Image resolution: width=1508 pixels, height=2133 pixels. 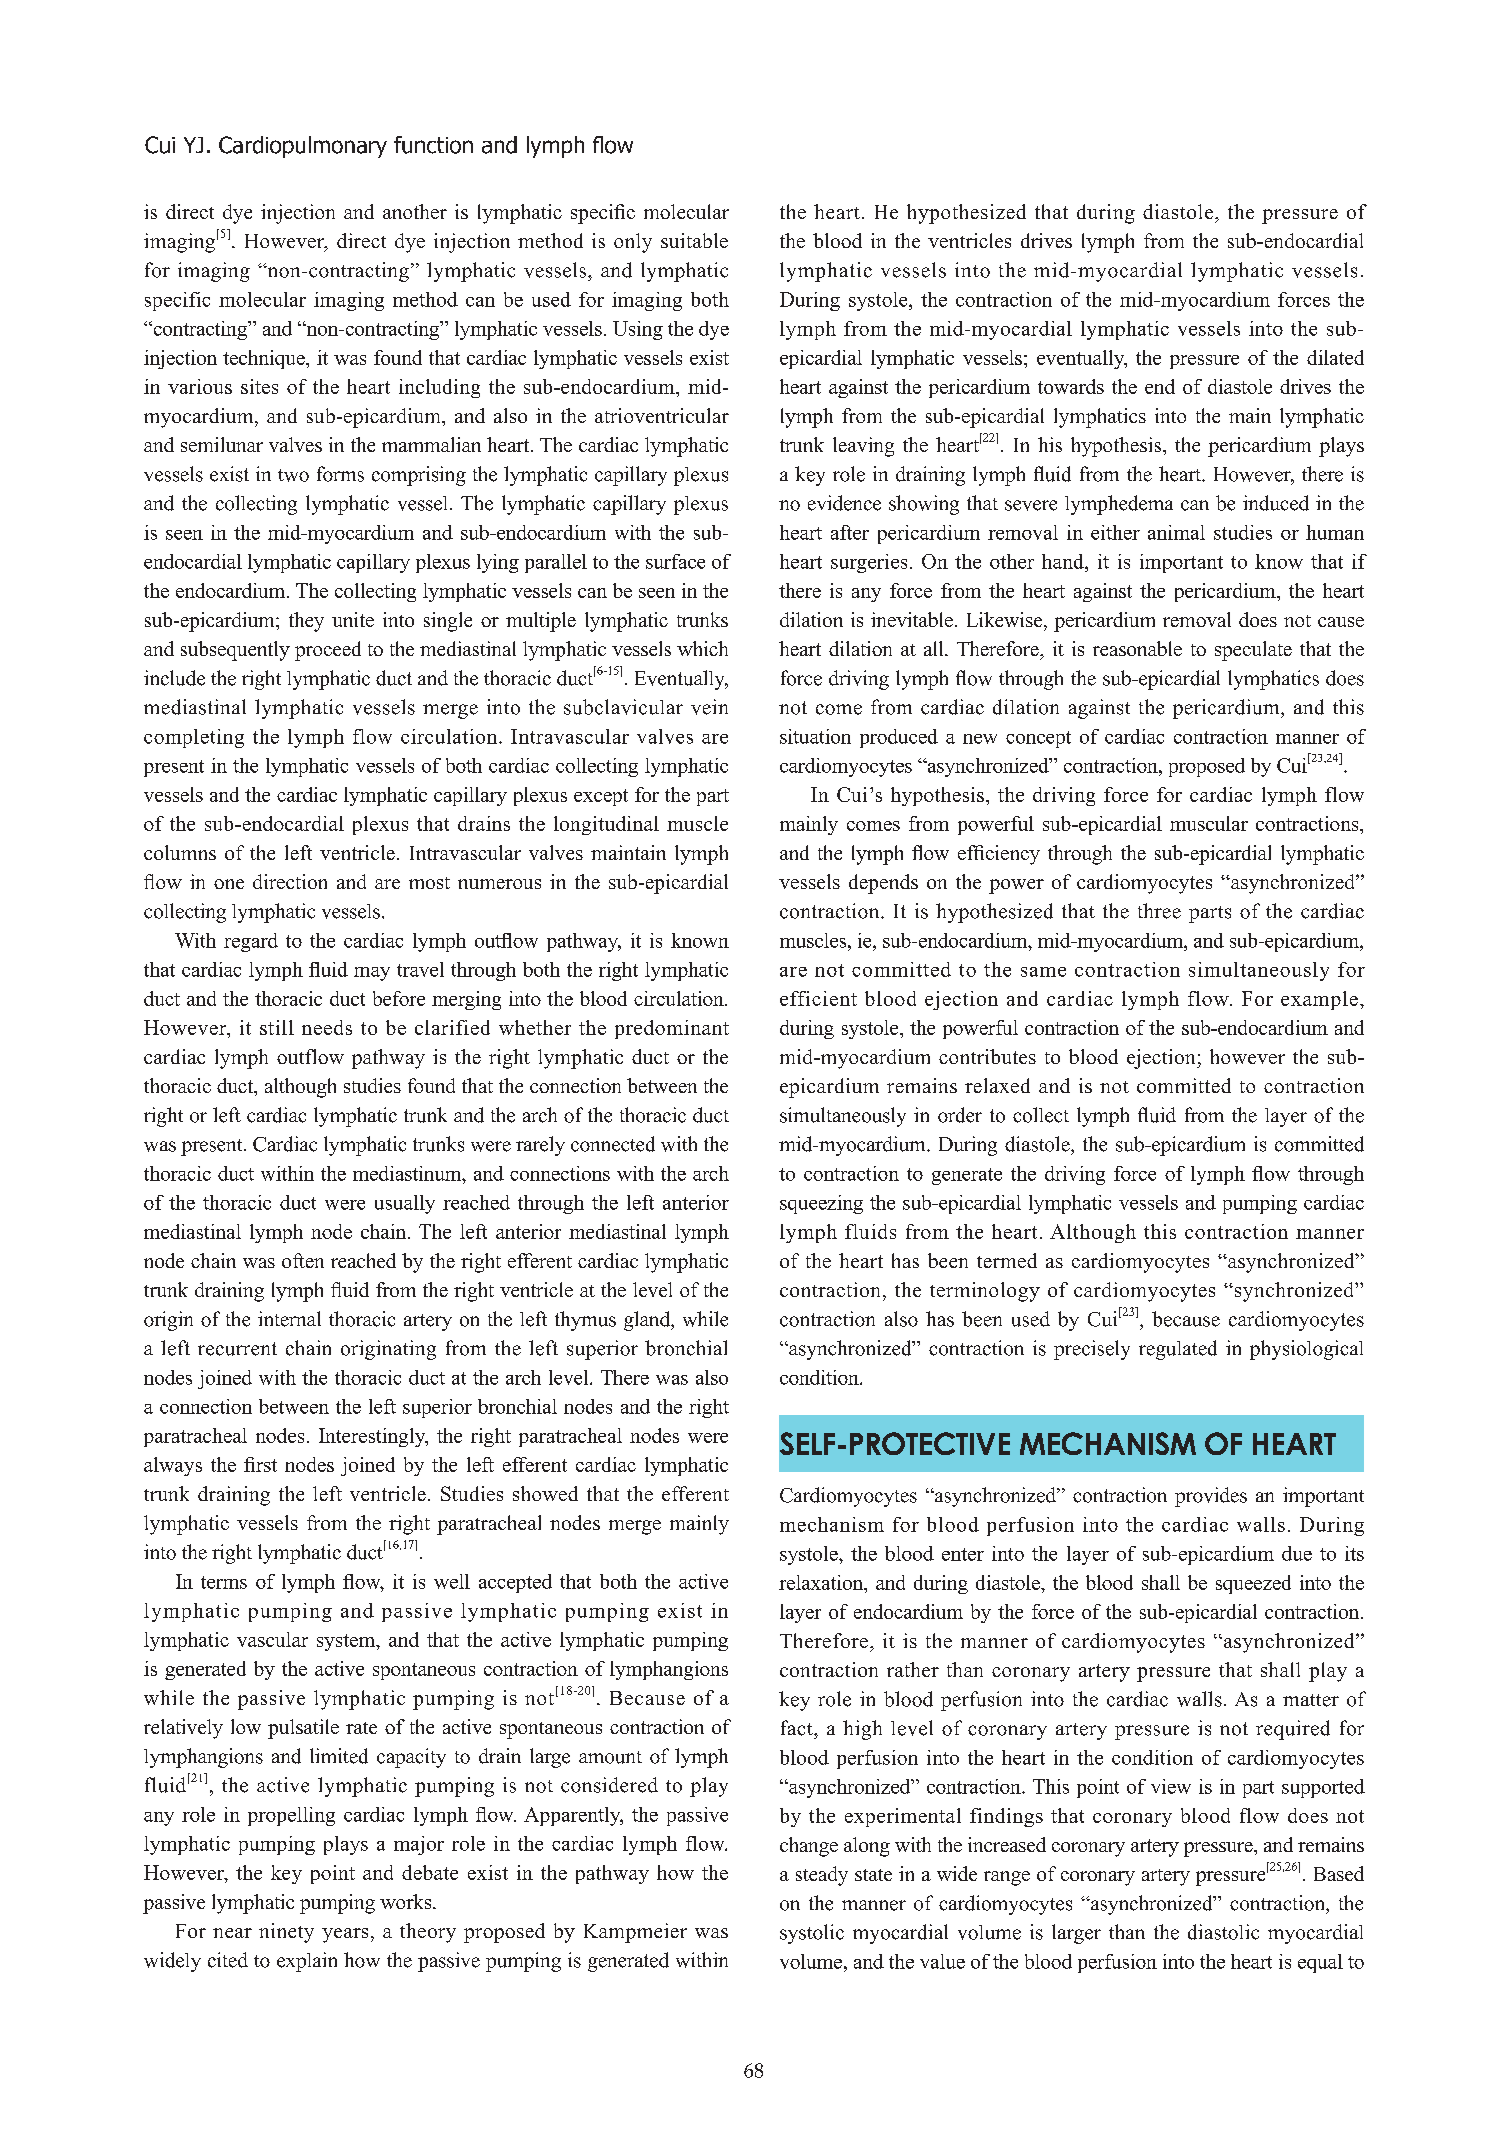 What do you see at coordinates (306, 622) in the page?
I see `they` at bounding box center [306, 622].
